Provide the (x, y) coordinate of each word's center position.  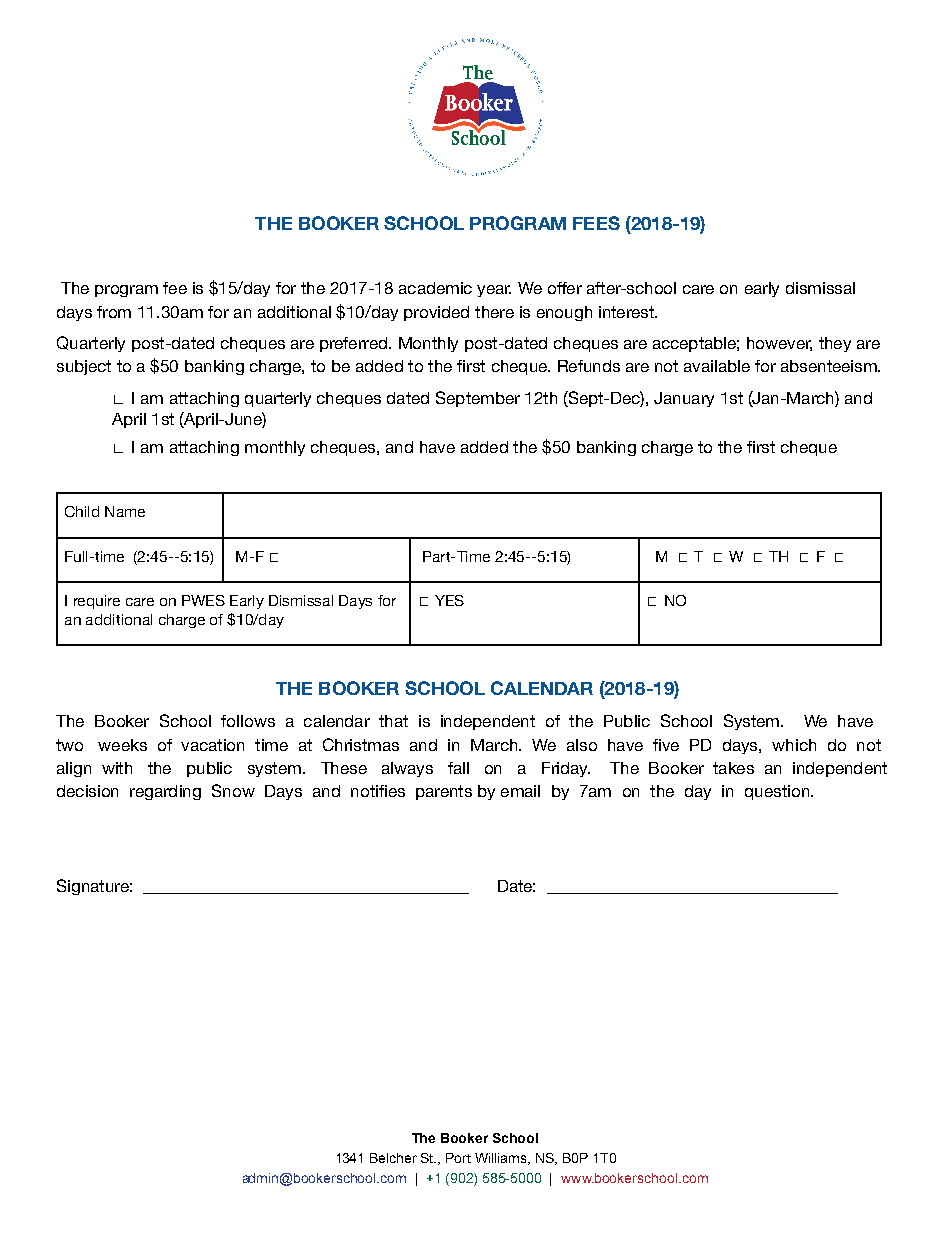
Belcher (393, 1158)
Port (458, 1158)
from (114, 312)
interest (627, 312)
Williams (502, 1159)
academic (435, 288)
